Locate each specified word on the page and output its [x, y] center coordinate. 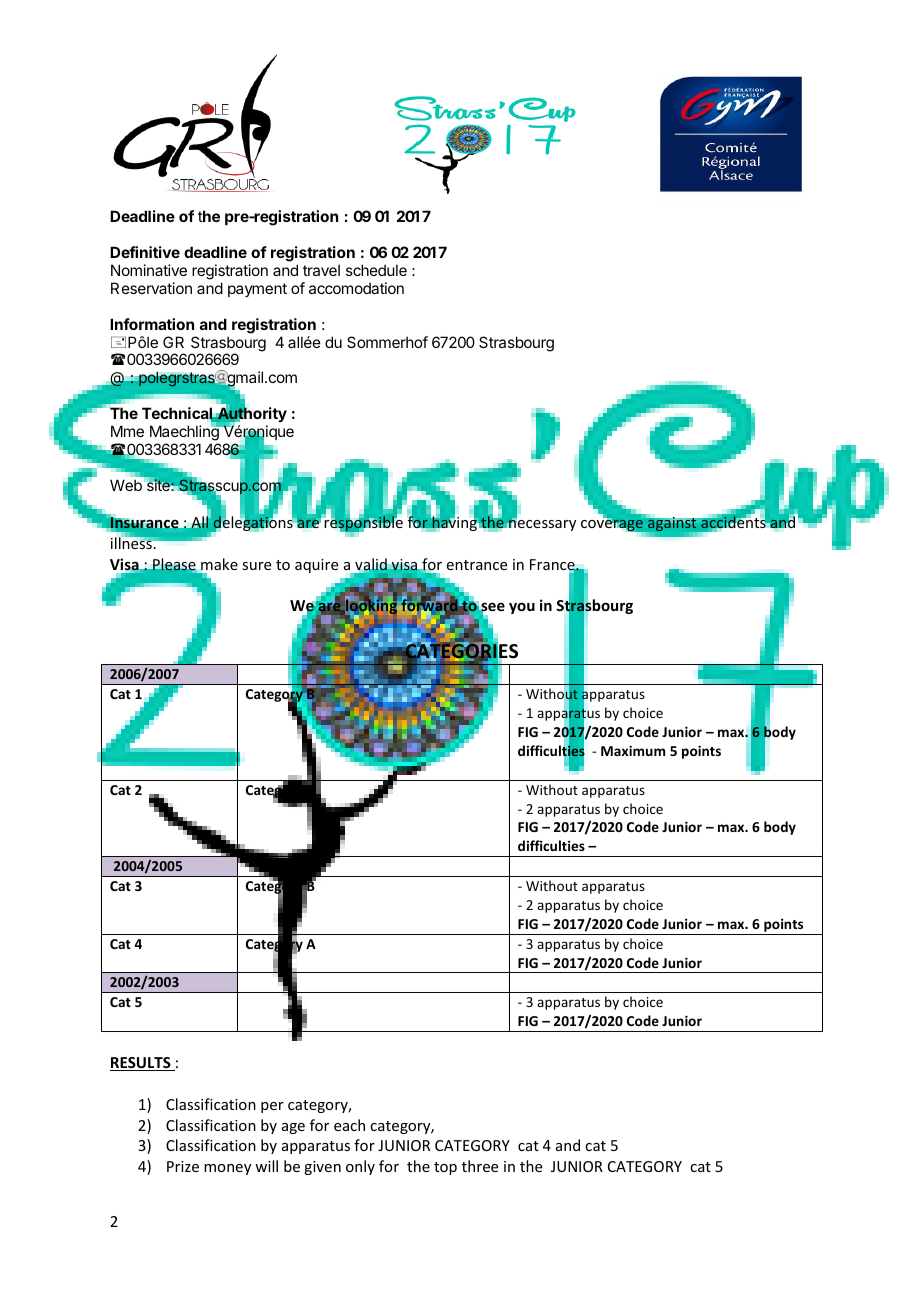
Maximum [633, 750]
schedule [376, 270]
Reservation [151, 288]
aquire [316, 566]
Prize [183, 1166]
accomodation [356, 288]
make [219, 564]
